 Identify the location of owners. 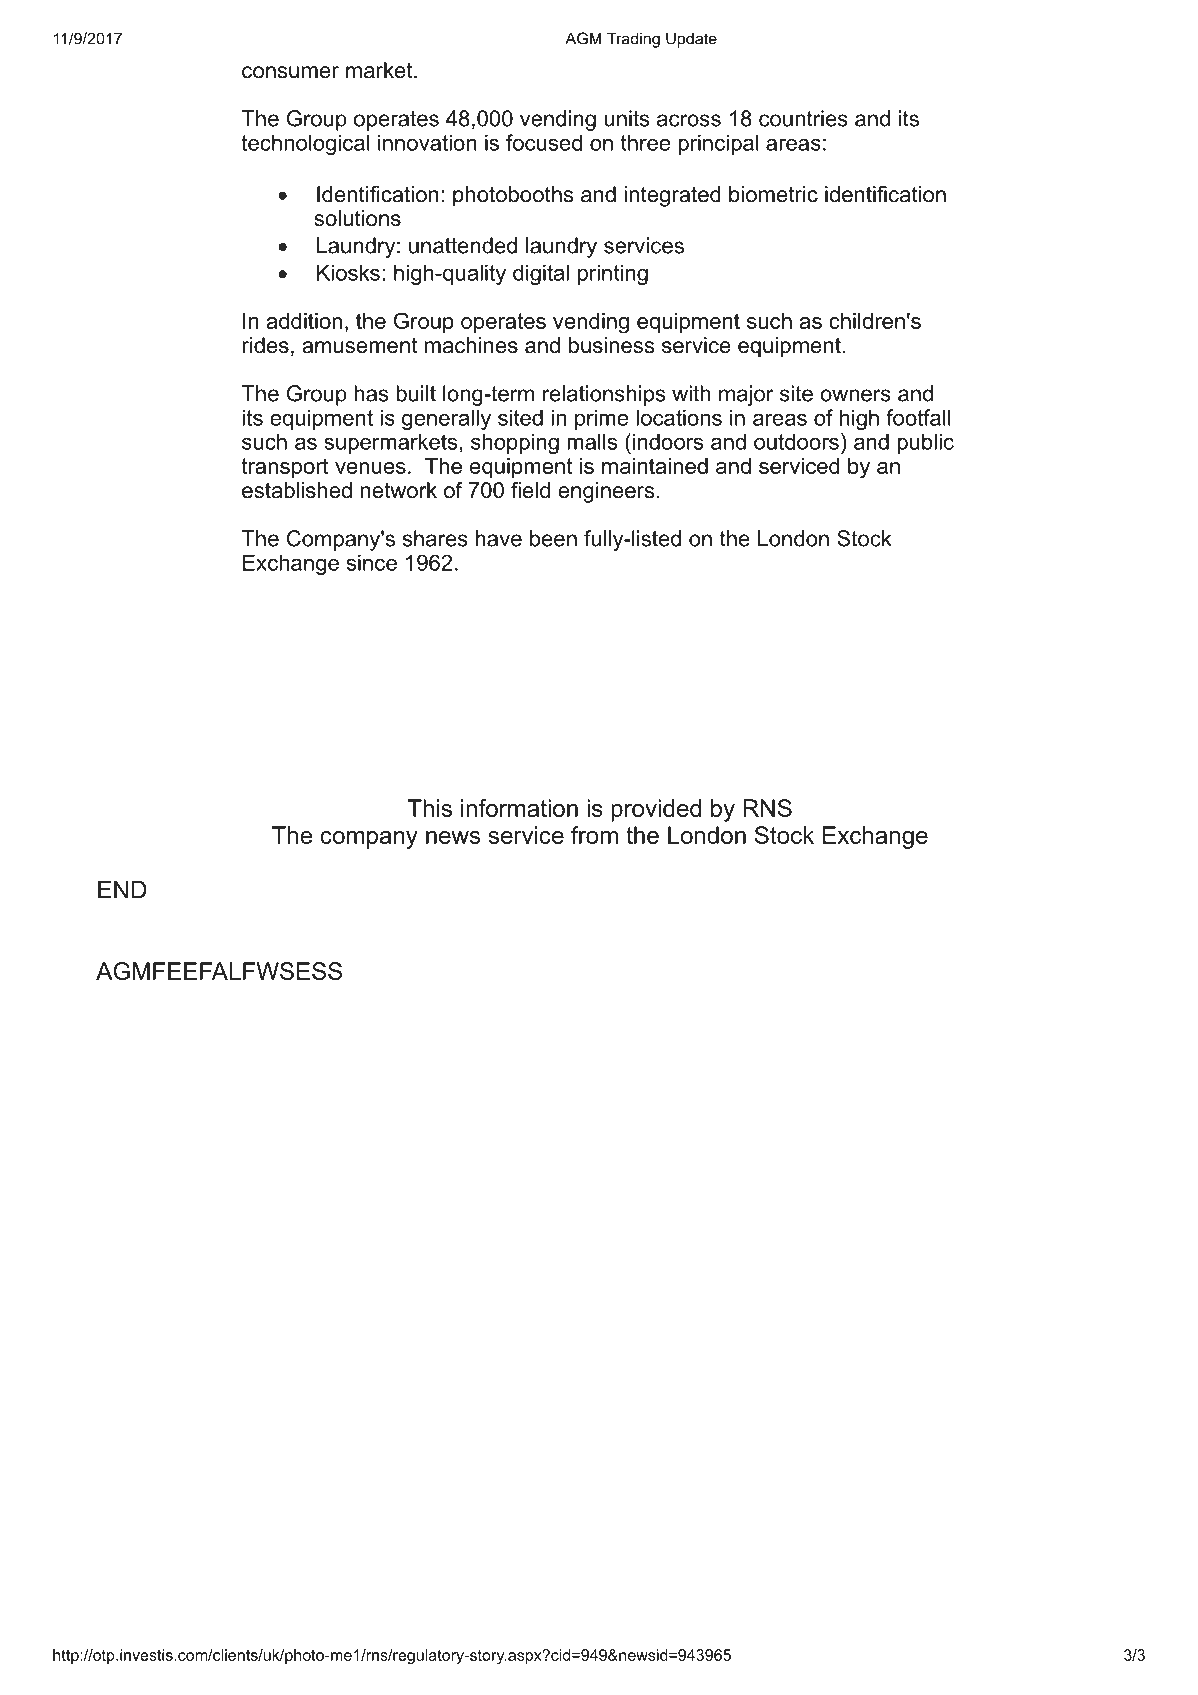
(855, 395).
